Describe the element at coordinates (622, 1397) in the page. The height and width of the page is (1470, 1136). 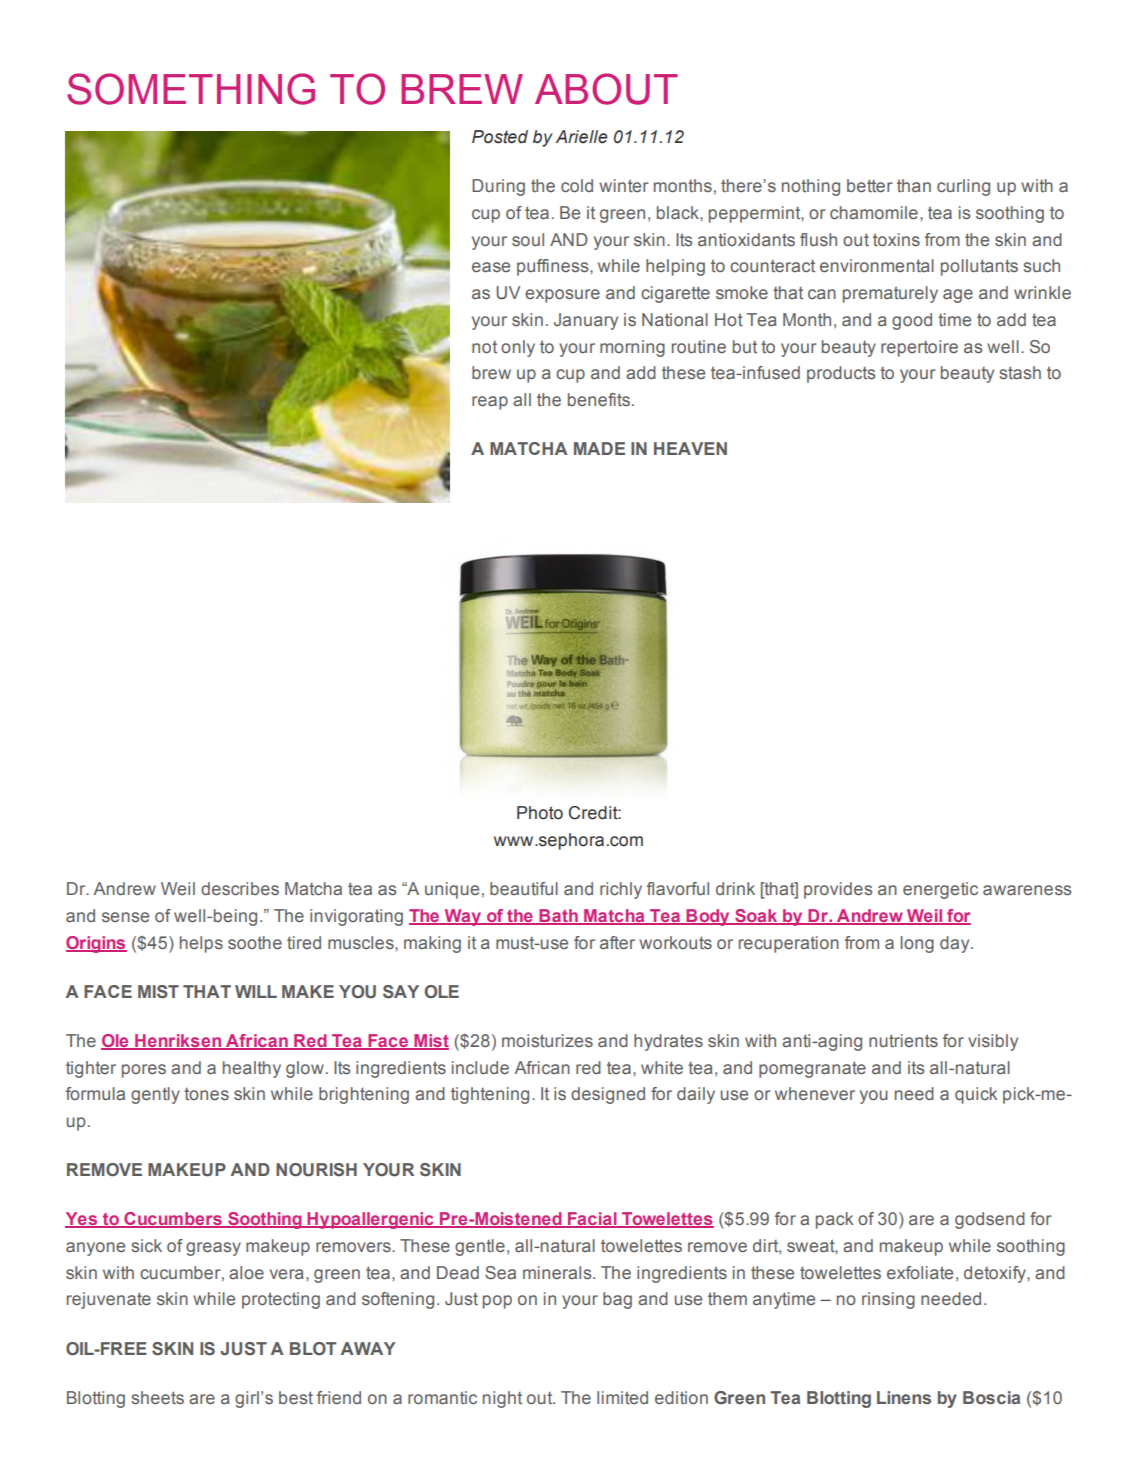
I see `limited` at that location.
